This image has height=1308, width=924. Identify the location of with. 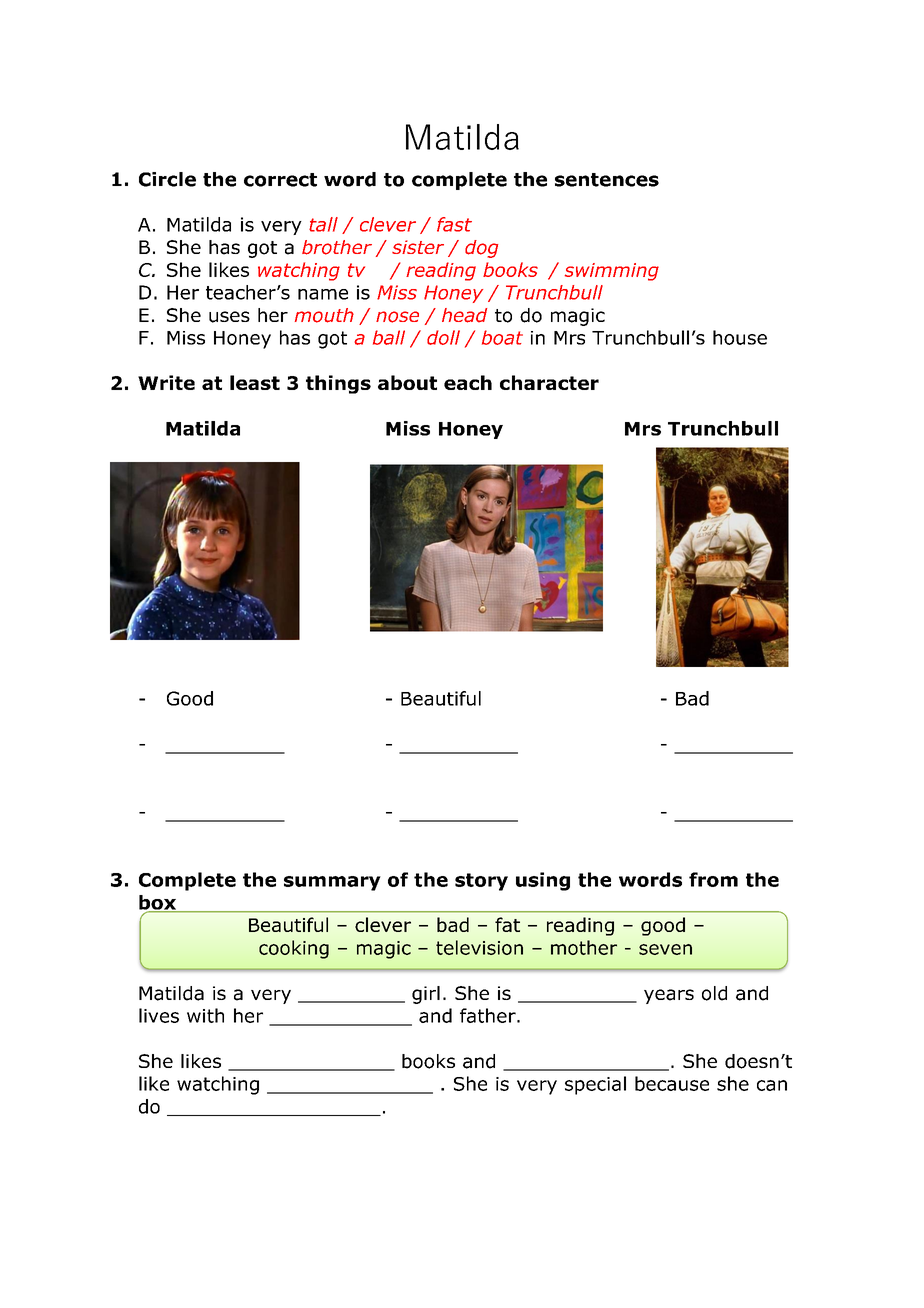
(205, 1015).
